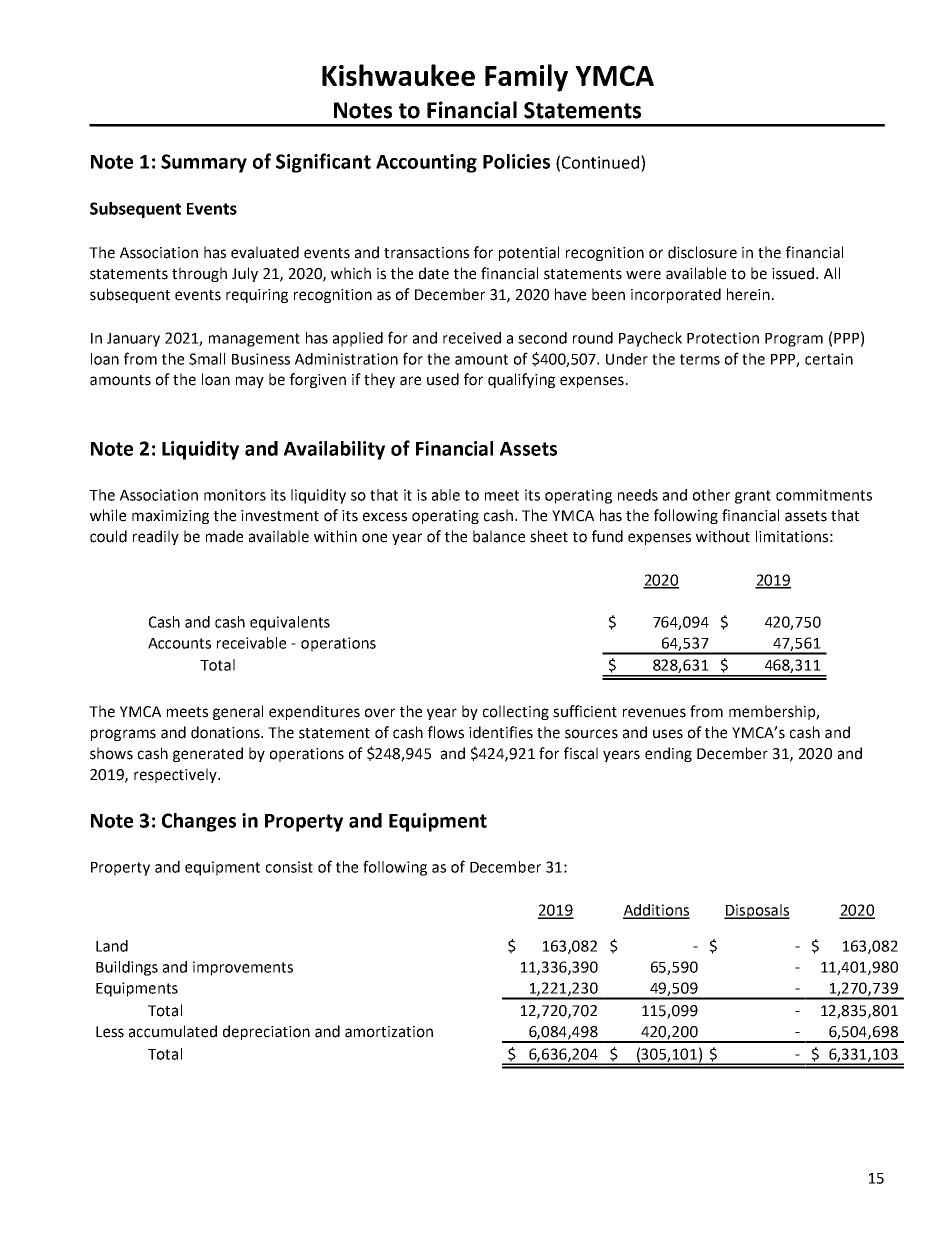  I want to click on Disposals, so click(757, 911).
